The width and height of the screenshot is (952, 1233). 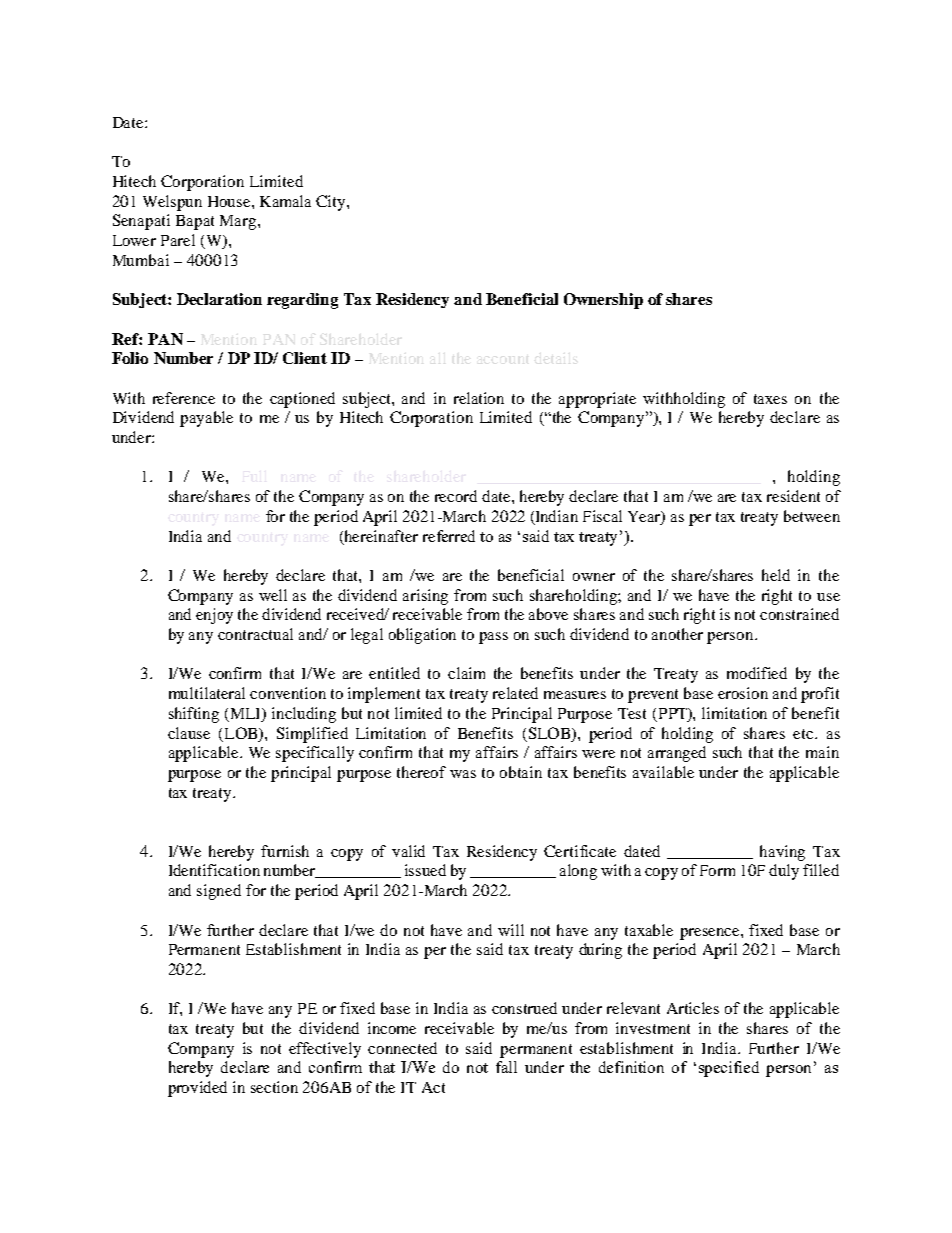 What do you see at coordinates (214, 616) in the screenshot?
I see `enjoy` at bounding box center [214, 616].
